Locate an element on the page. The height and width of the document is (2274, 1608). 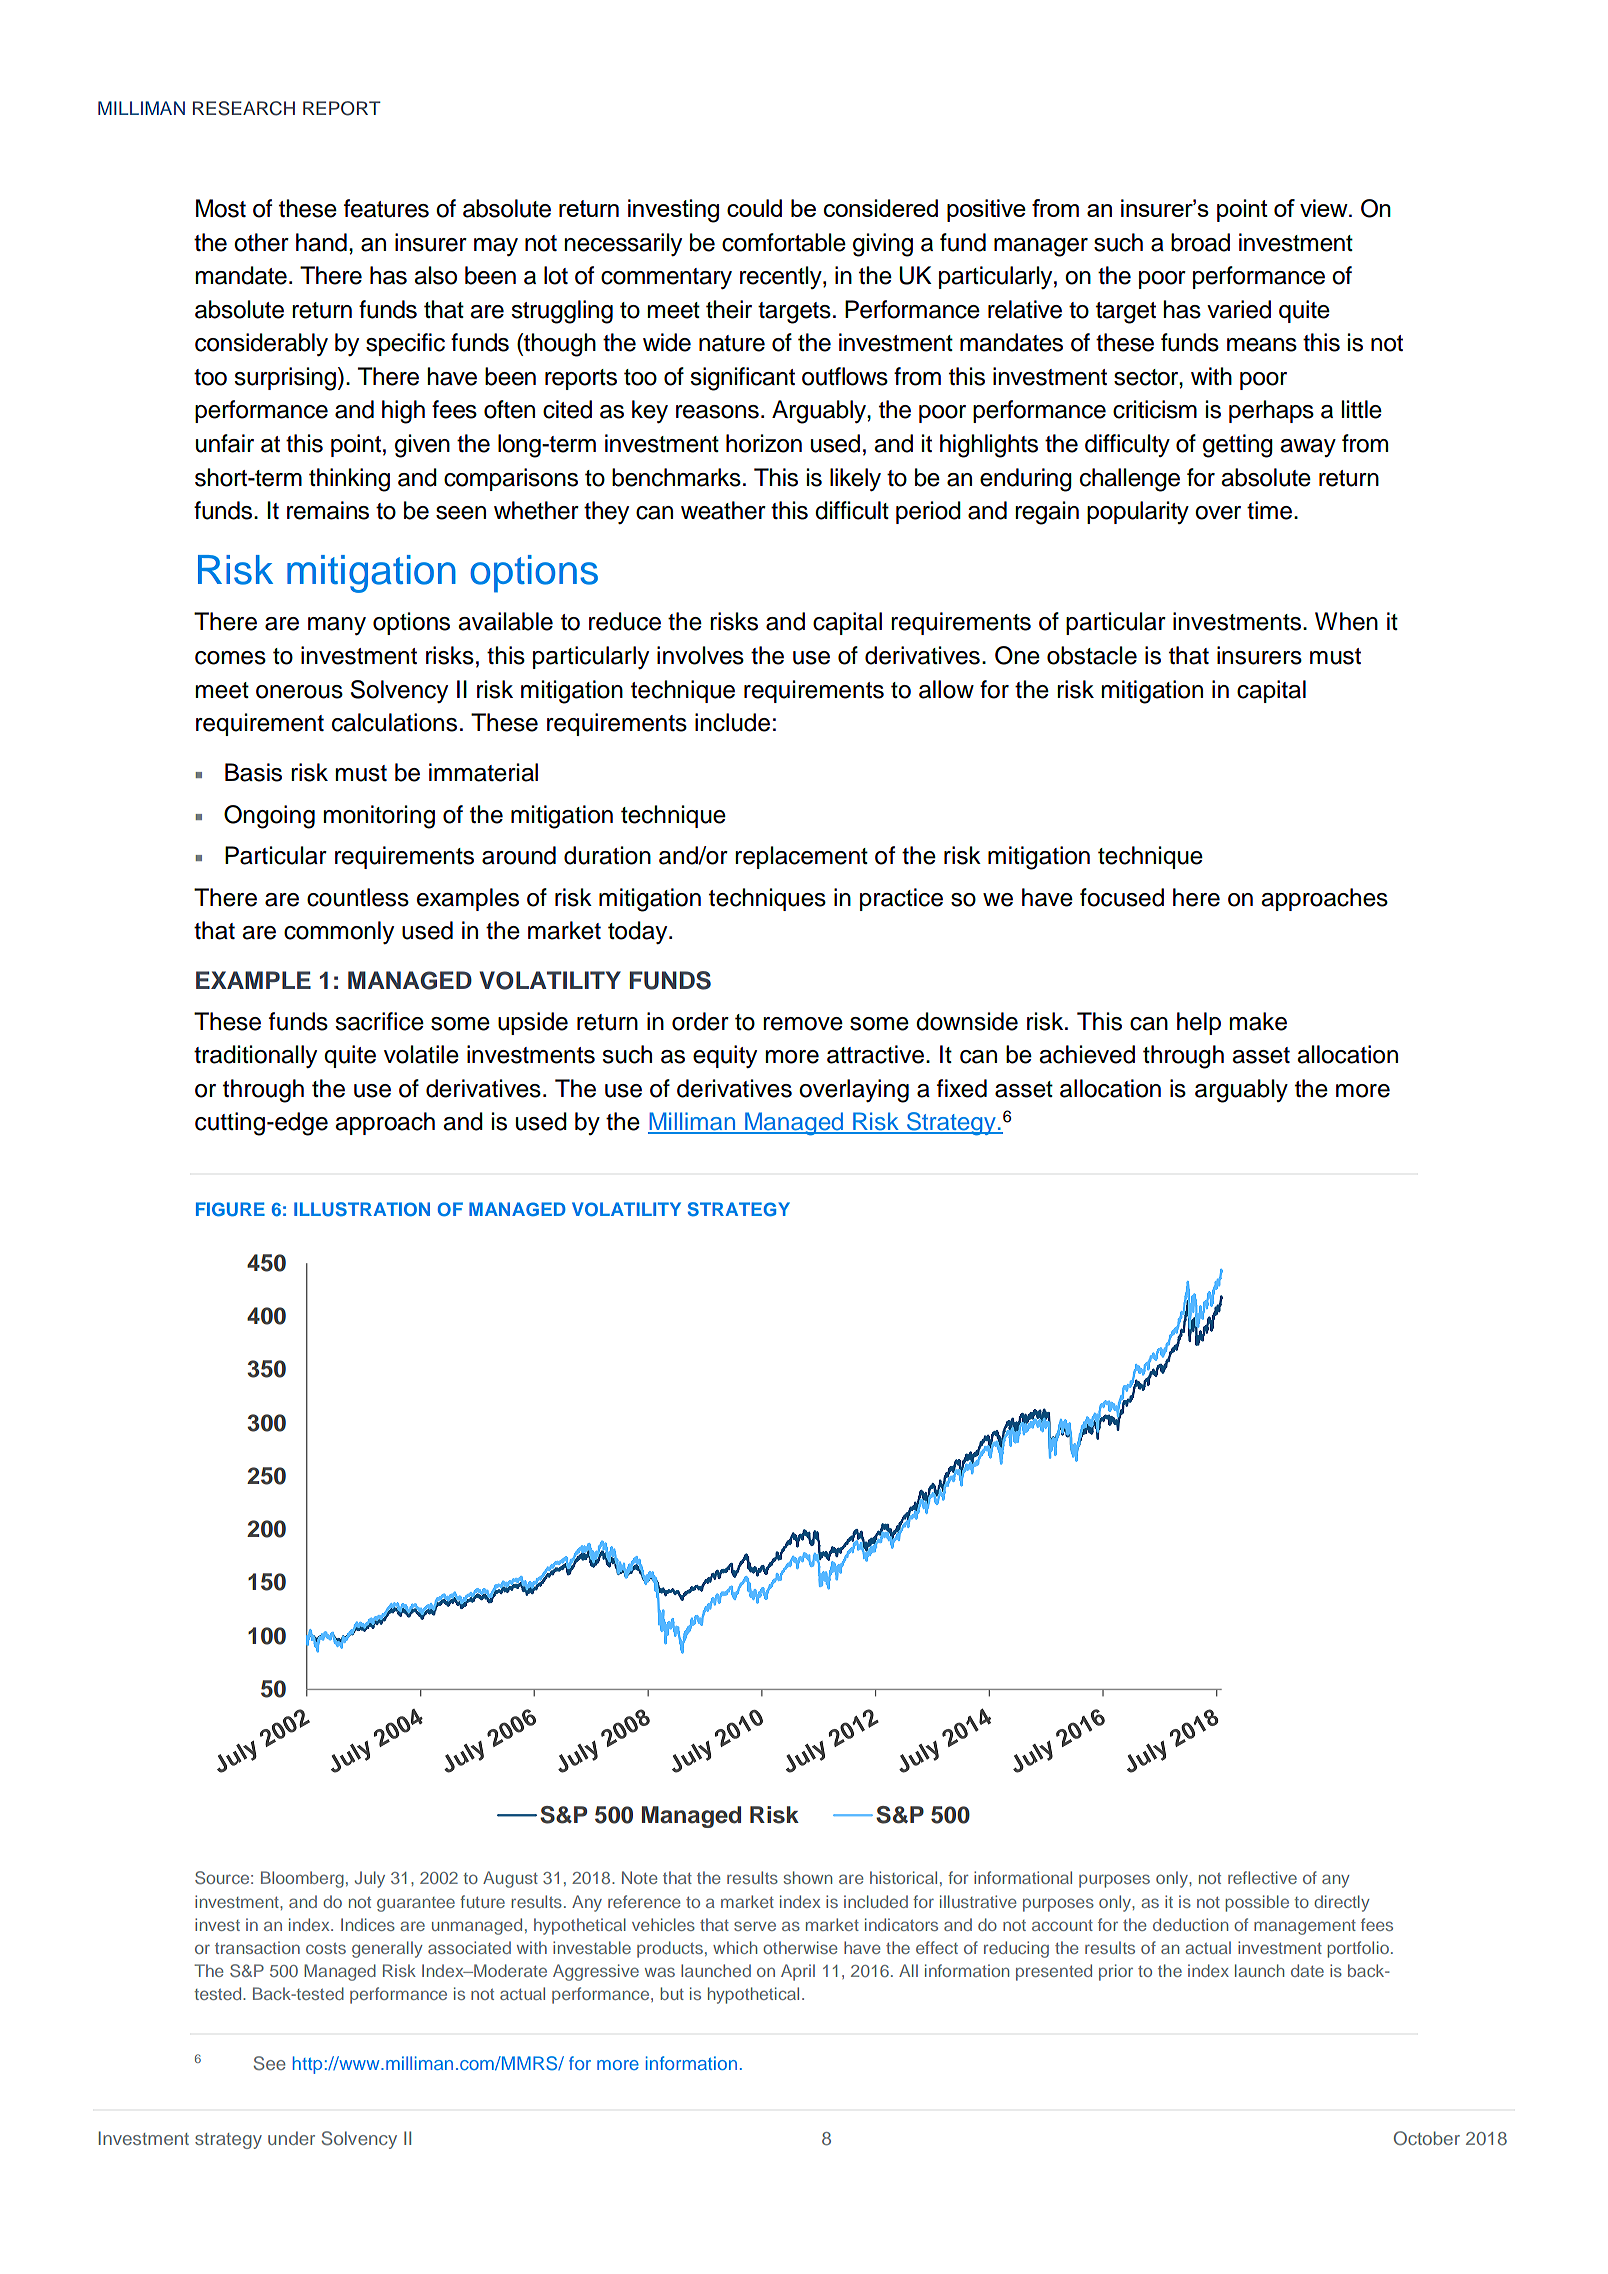
features is located at coordinates (386, 208).
